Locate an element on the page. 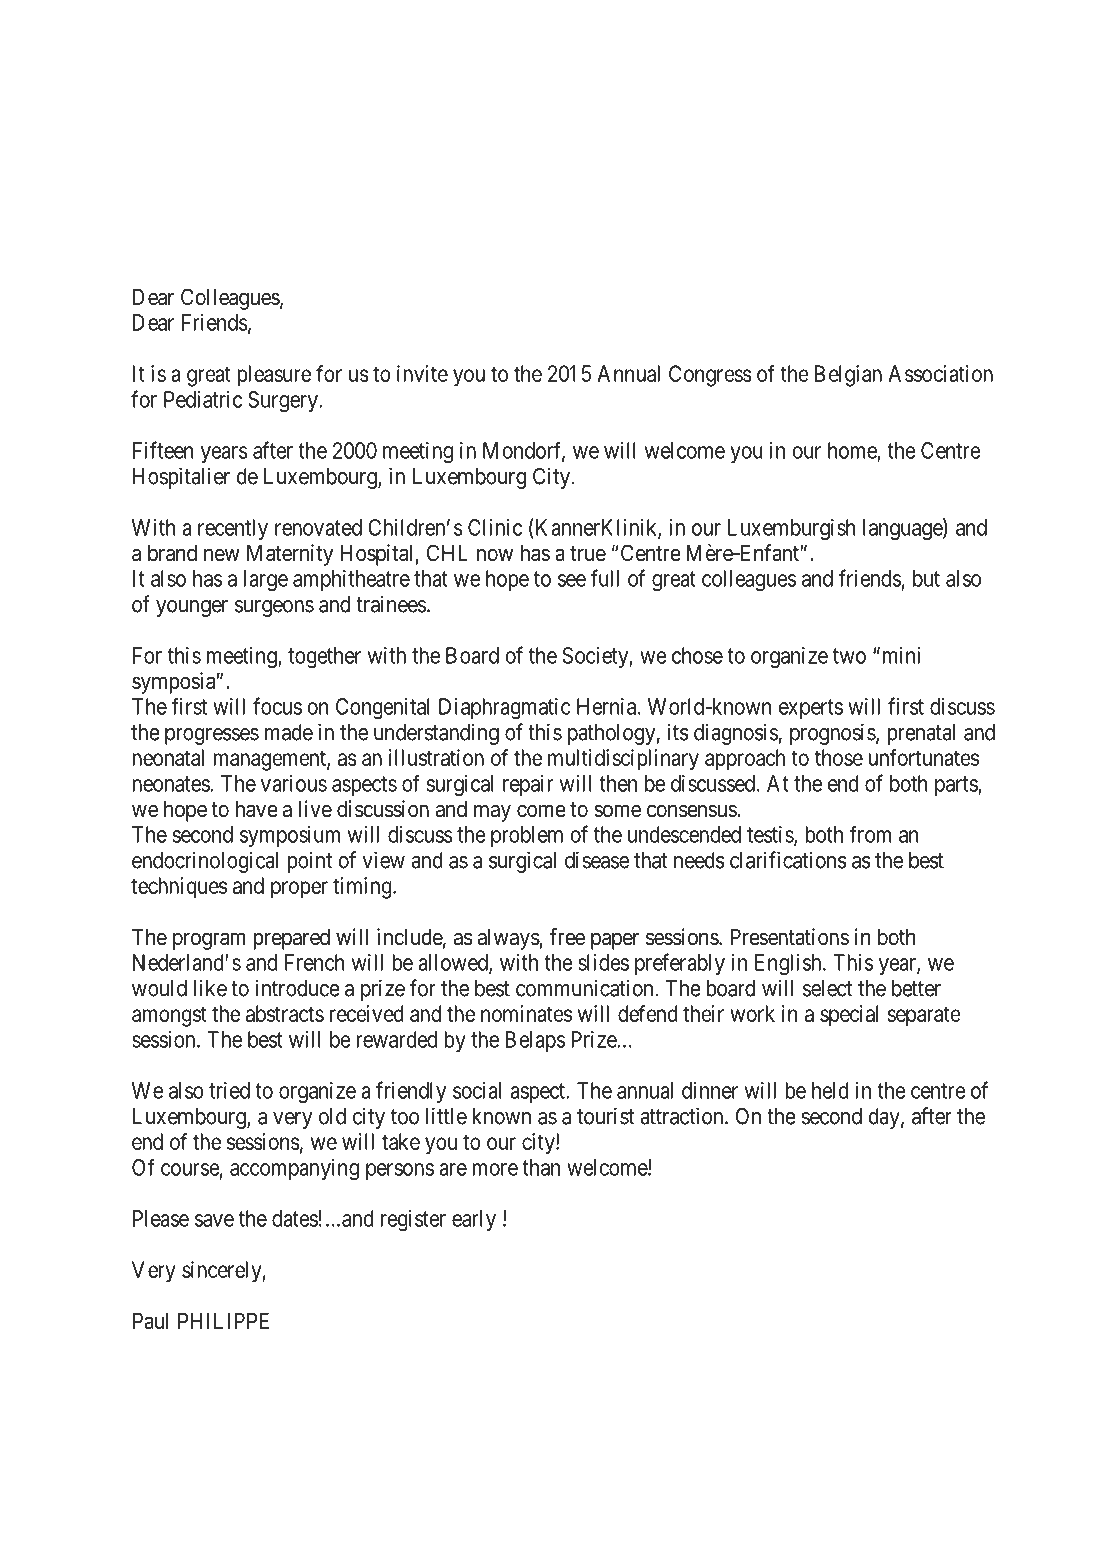 The image size is (1104, 1562). held is located at coordinates (830, 1090).
